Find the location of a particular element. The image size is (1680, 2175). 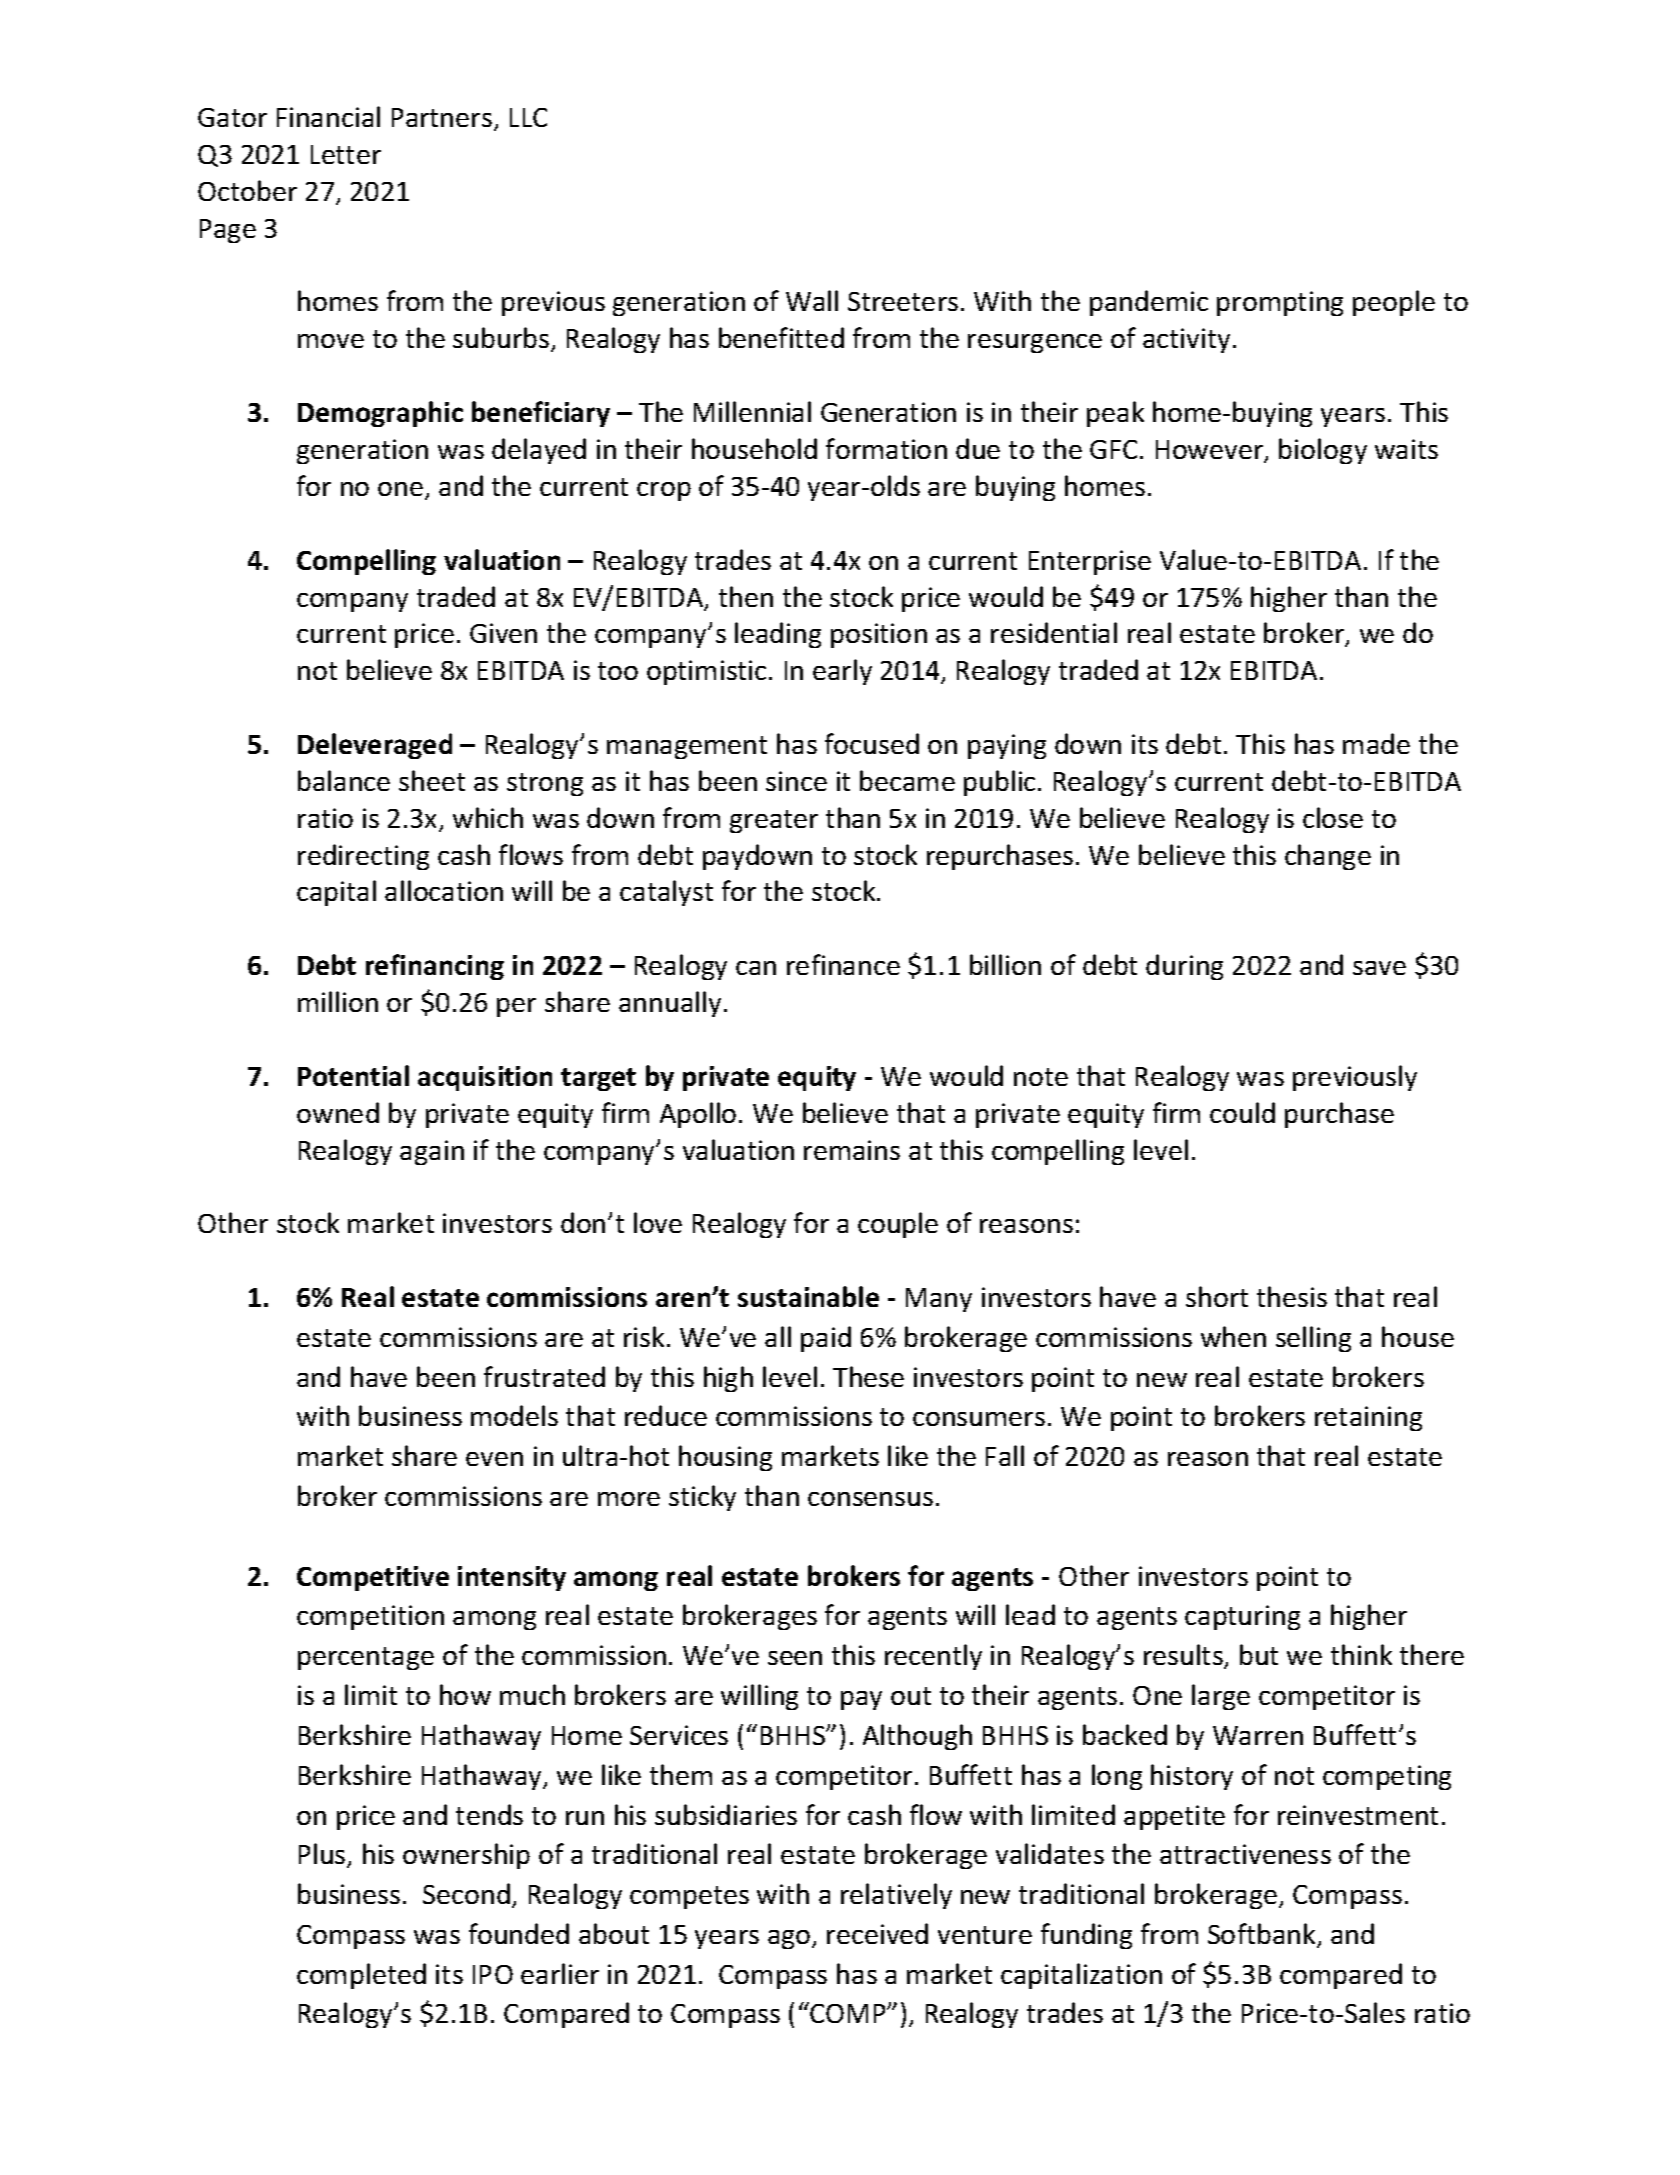

models is located at coordinates (514, 1415).
